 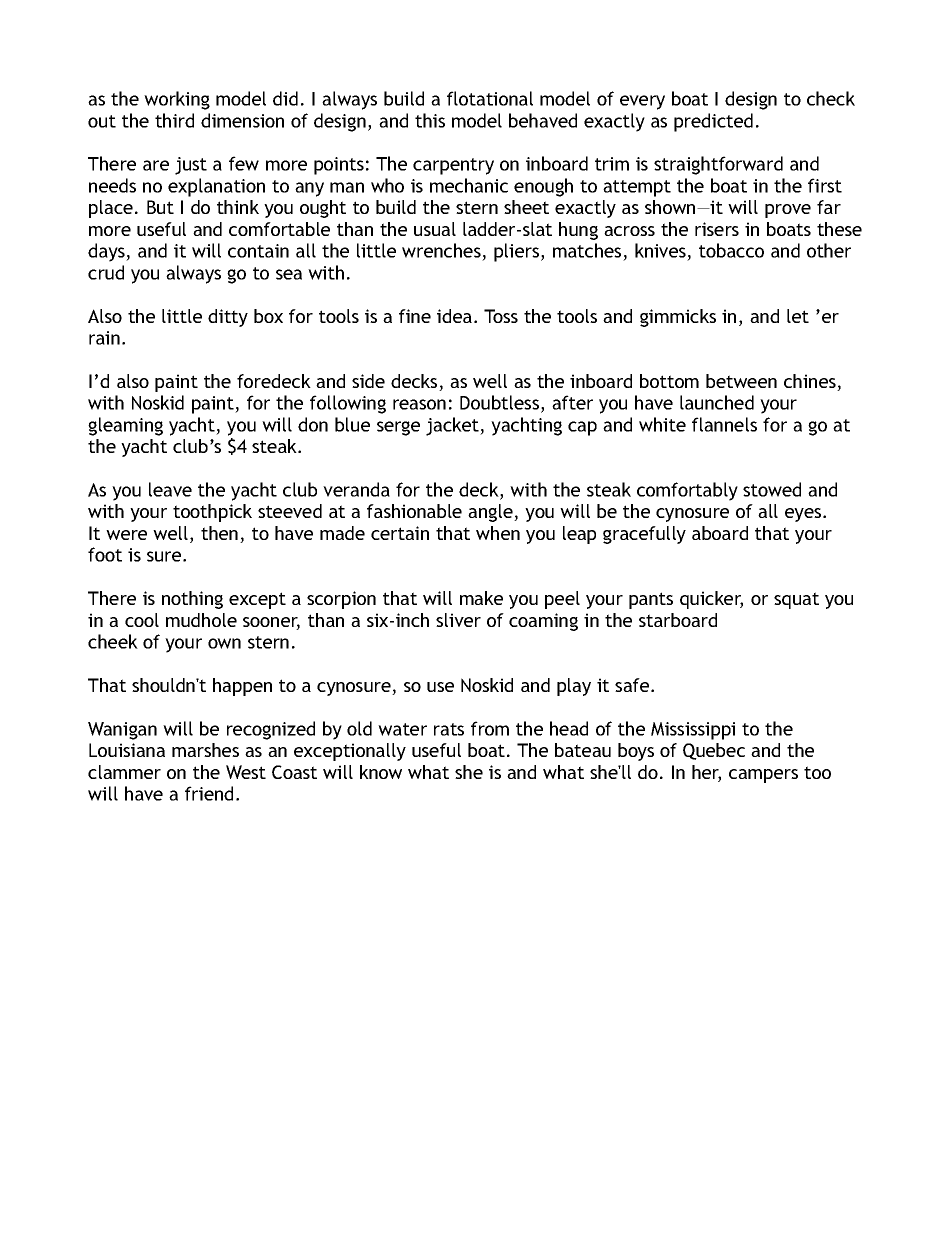 What do you see at coordinates (430, 120) in the image?
I see `this` at bounding box center [430, 120].
